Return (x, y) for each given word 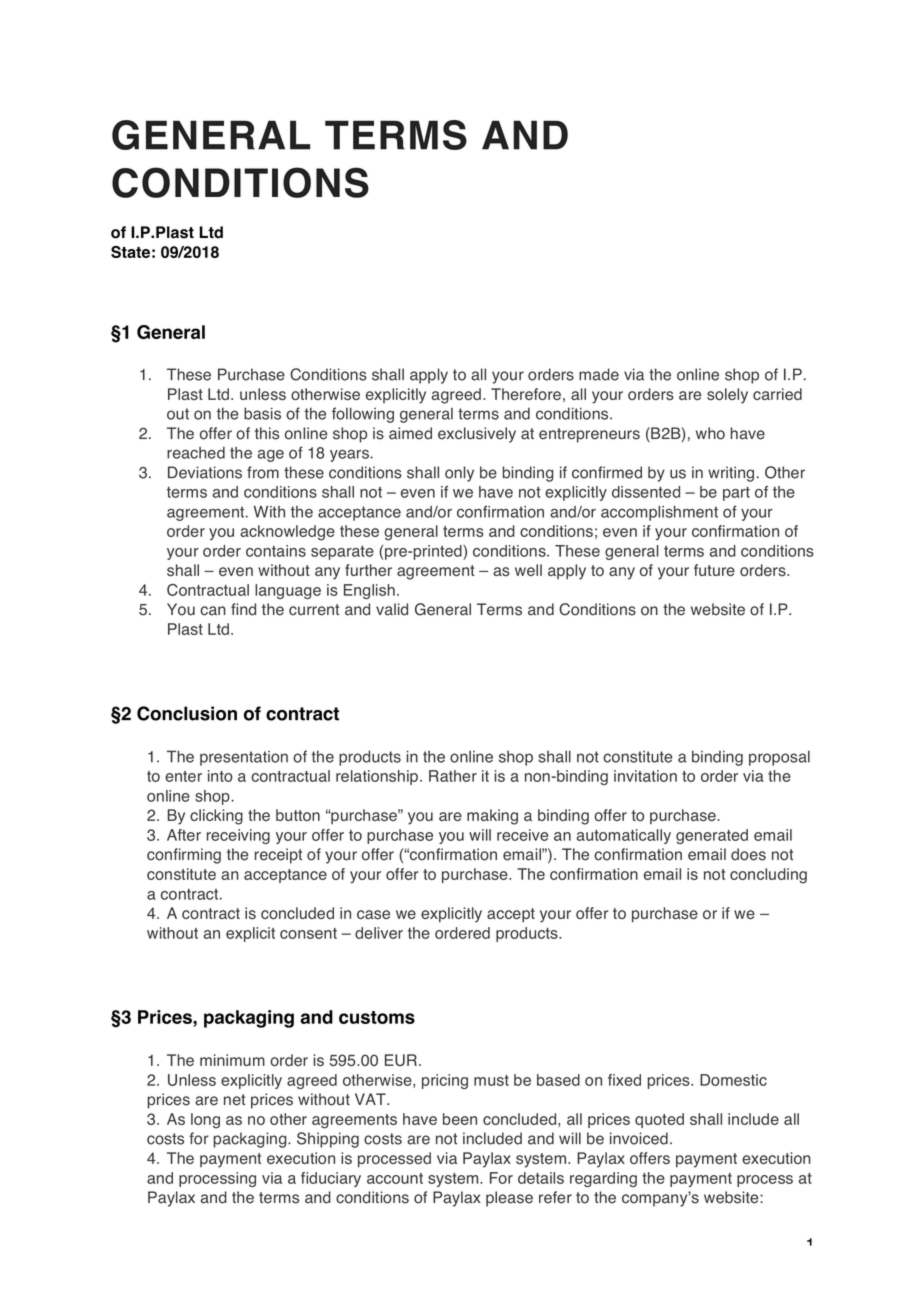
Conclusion (187, 713)
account (395, 1178)
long (205, 1121)
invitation (645, 776)
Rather (453, 776)
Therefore (526, 394)
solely (727, 396)
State (130, 252)
